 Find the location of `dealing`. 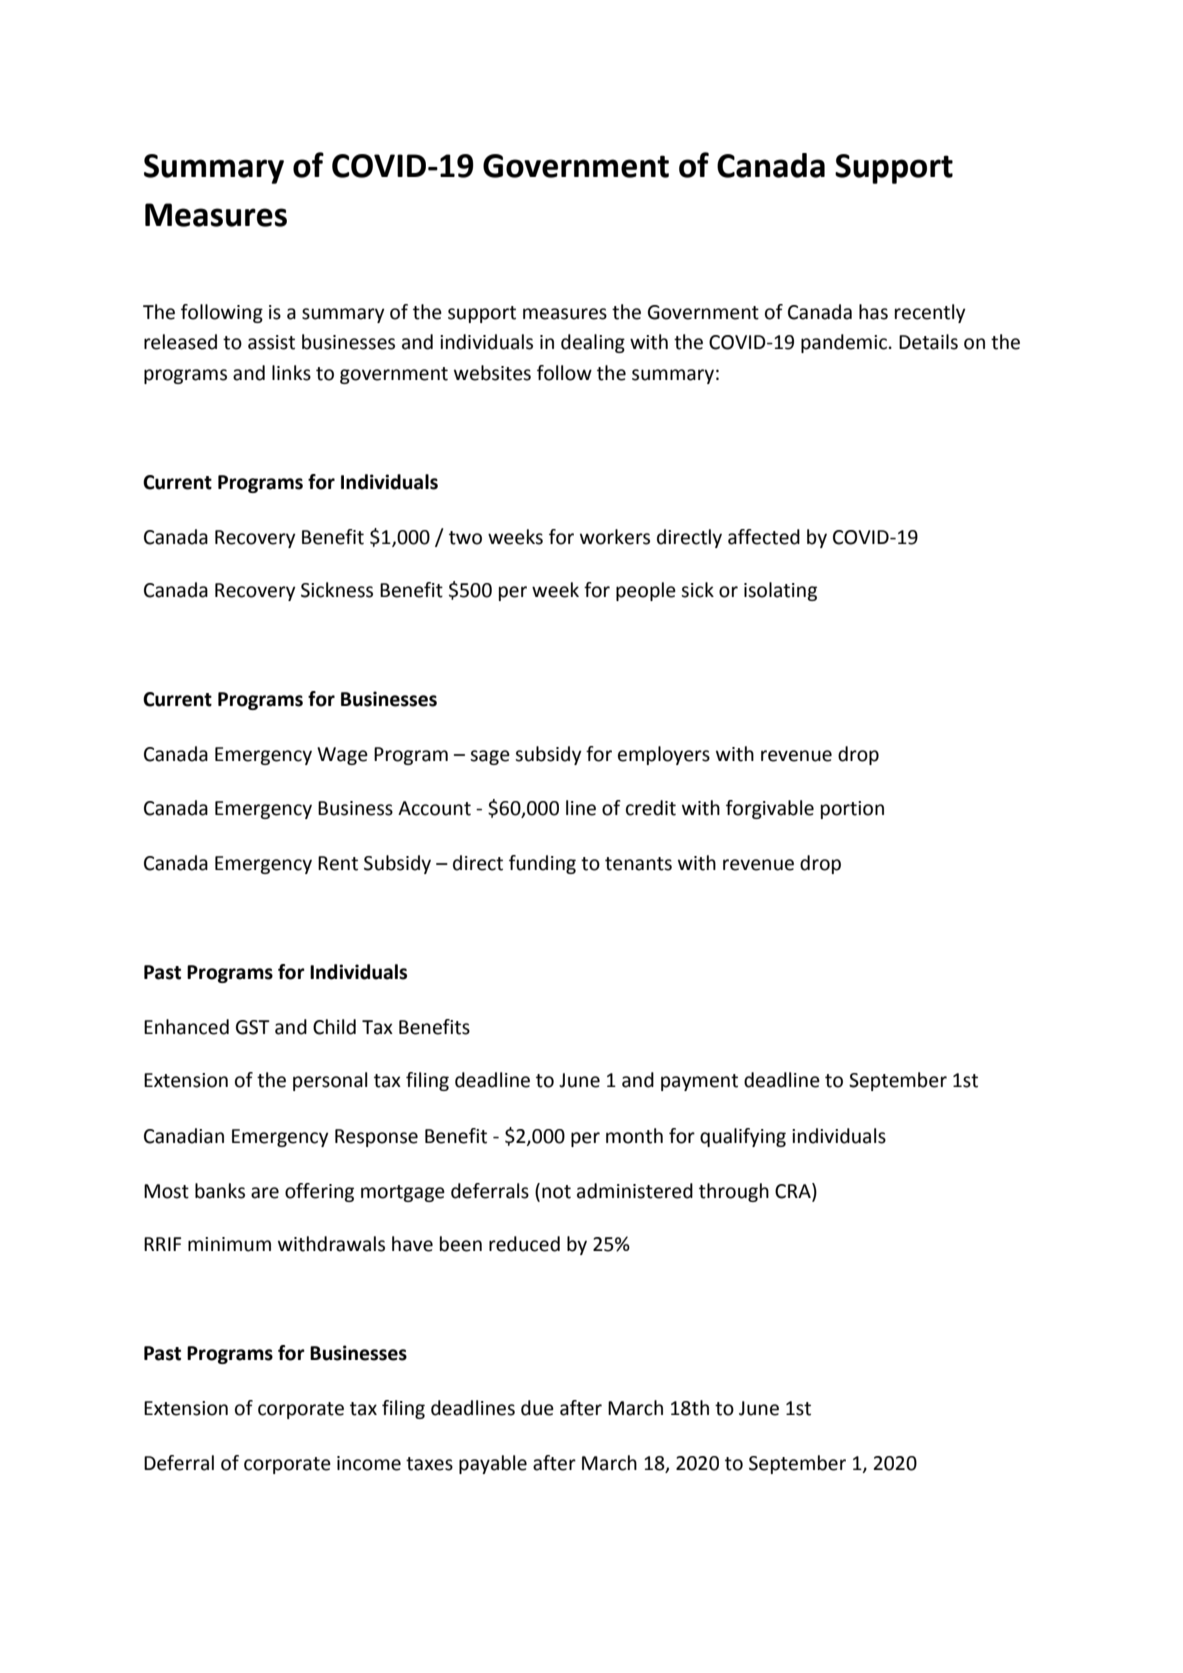

dealing is located at coordinates (593, 343).
